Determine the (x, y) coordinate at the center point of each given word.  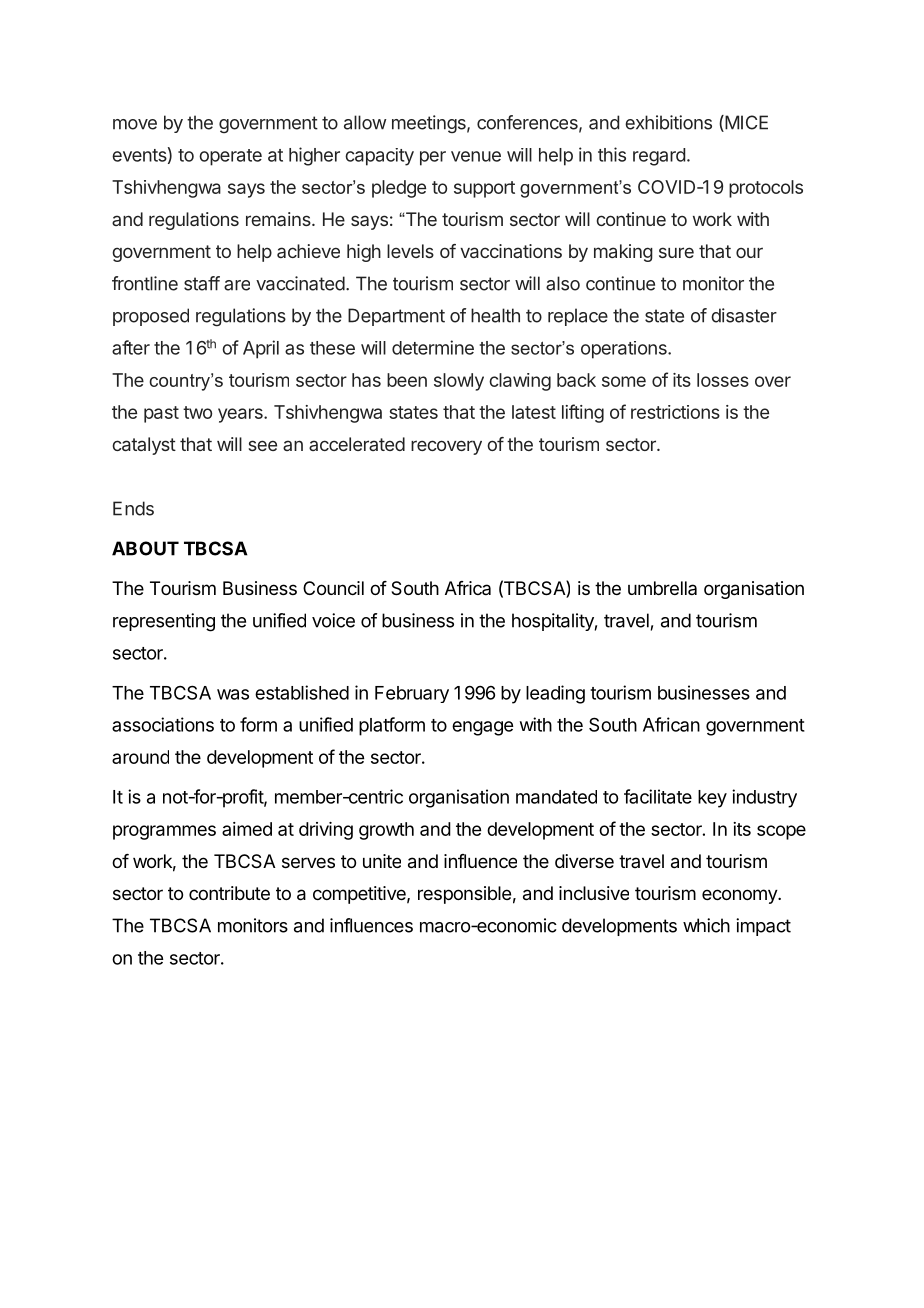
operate (230, 157)
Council (333, 588)
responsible (464, 895)
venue (476, 156)
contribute (229, 893)
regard (659, 157)
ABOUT (145, 548)
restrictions (675, 412)
